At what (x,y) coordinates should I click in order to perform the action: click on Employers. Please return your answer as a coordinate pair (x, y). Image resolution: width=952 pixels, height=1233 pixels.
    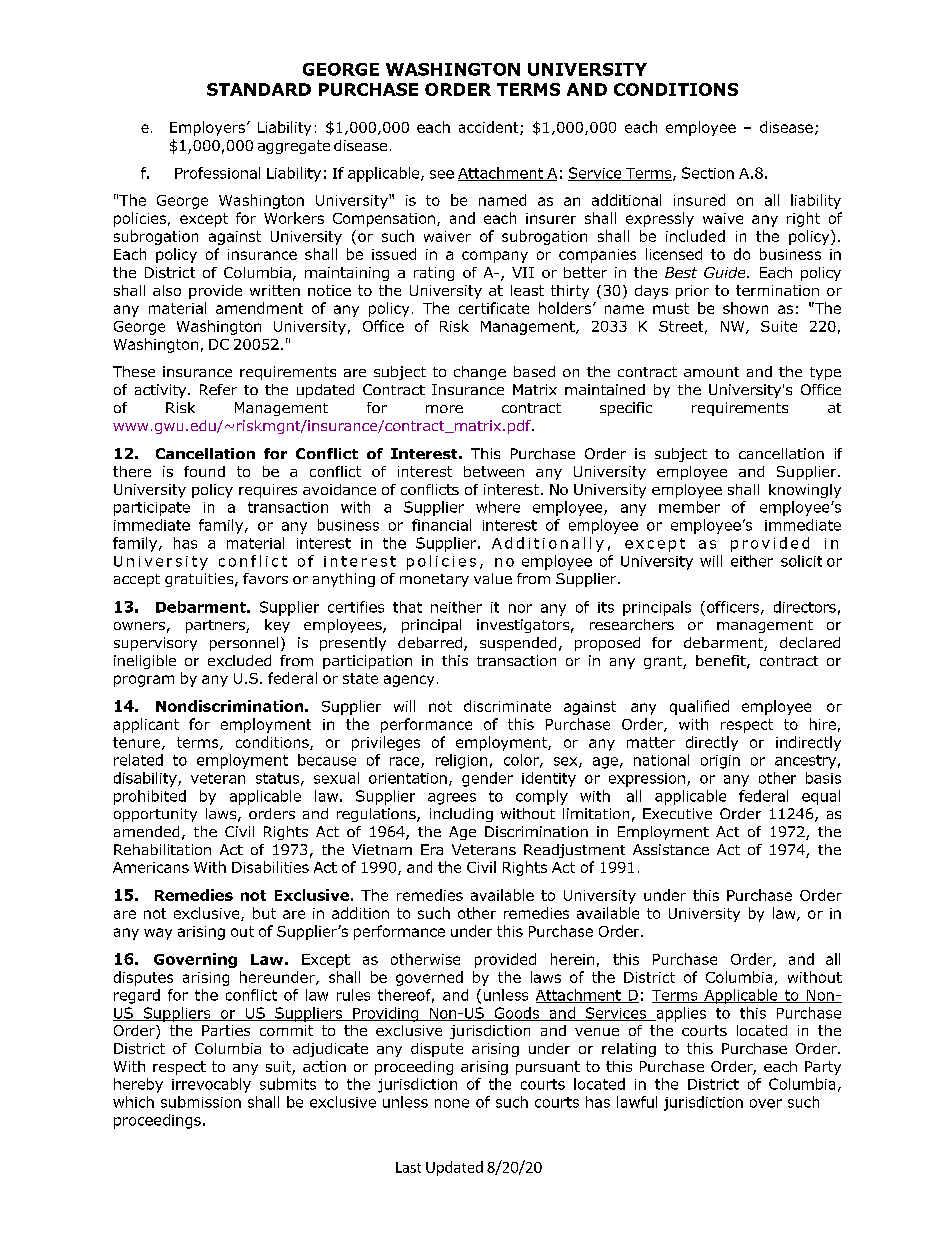
    Looking at the image, I should click on (209, 128).
